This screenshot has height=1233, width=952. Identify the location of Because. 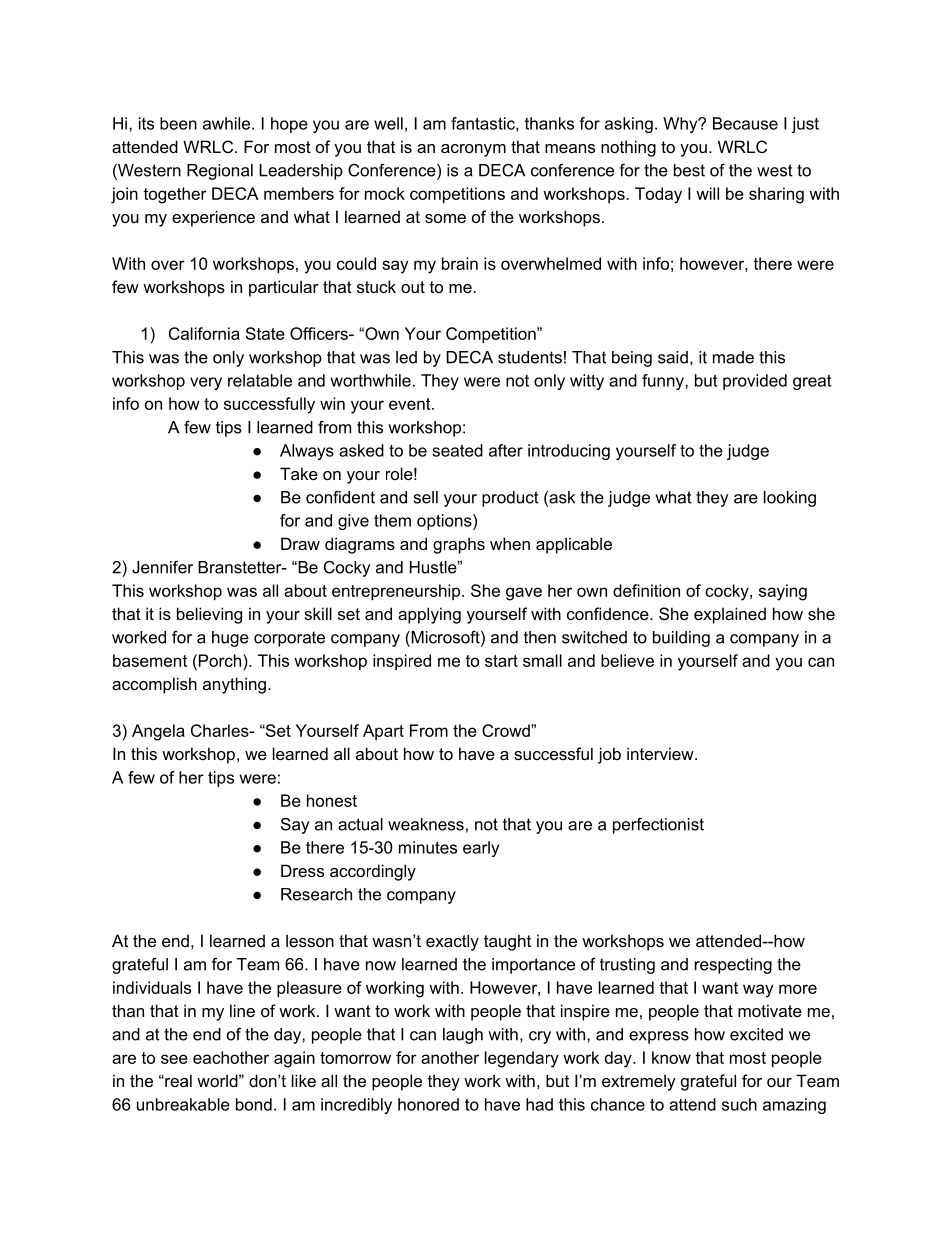
(745, 123).
